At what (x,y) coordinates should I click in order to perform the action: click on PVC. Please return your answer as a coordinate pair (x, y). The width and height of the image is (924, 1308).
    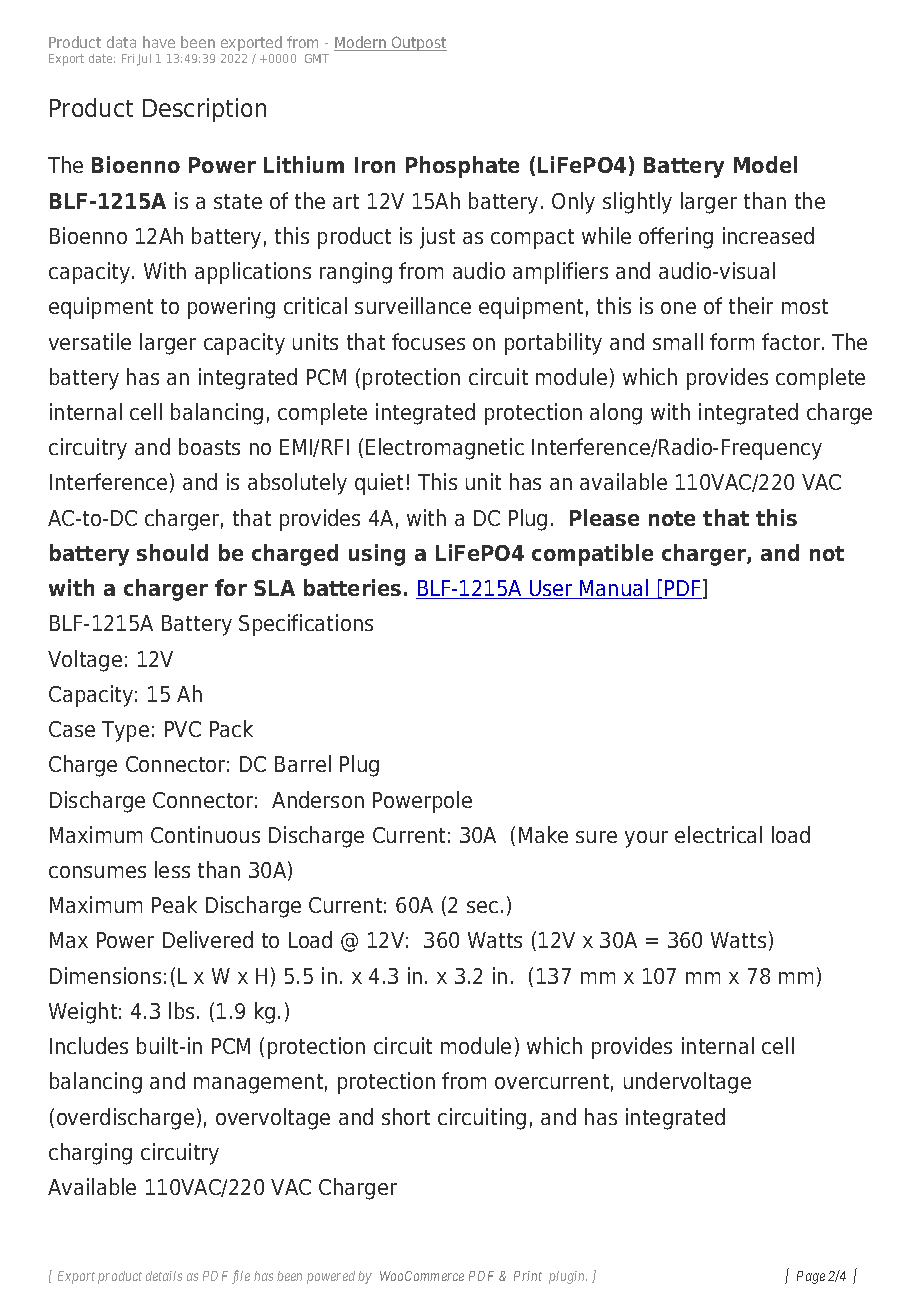
    Looking at the image, I should click on (183, 729).
